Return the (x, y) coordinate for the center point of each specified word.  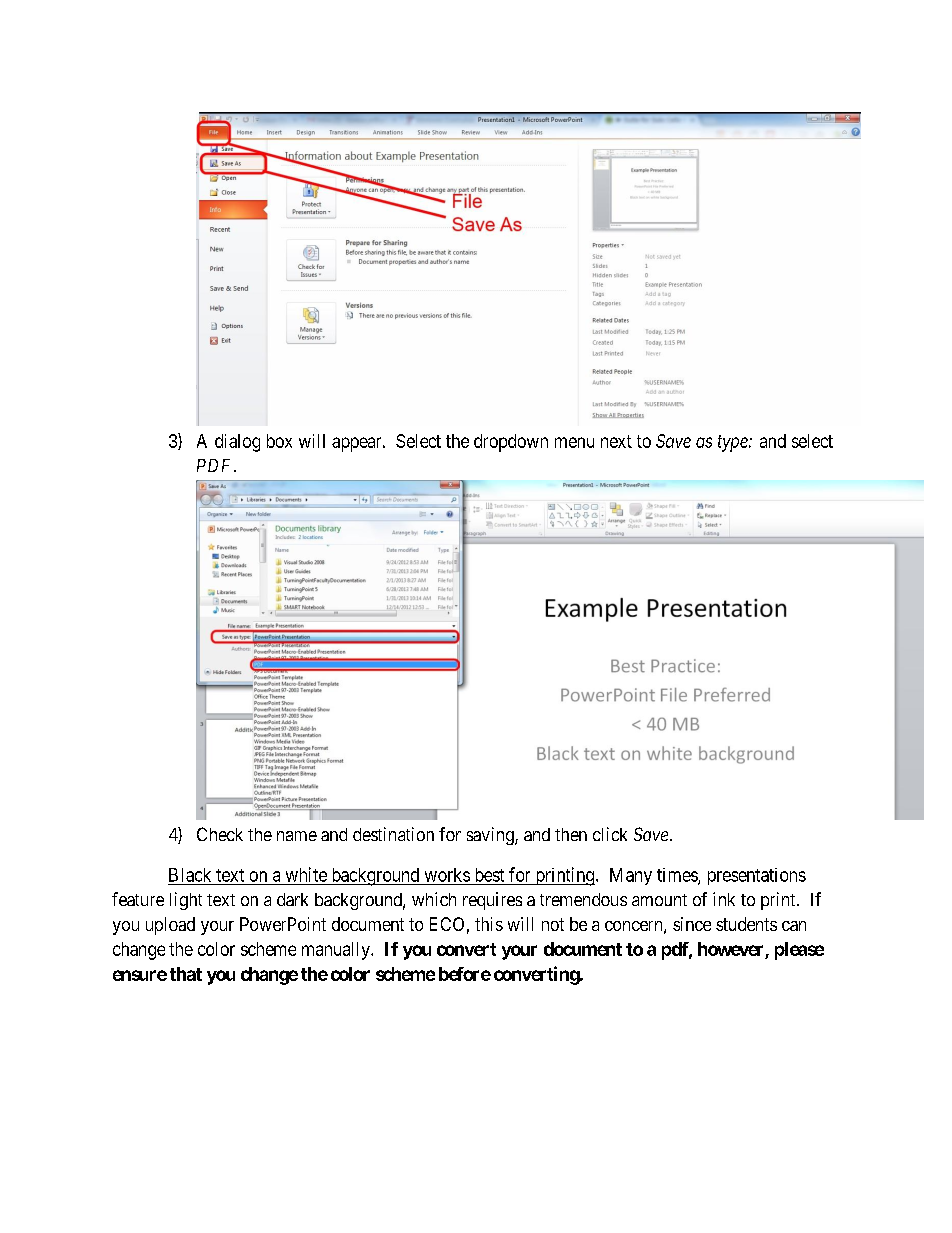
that (186, 974)
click (610, 834)
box (279, 441)
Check (220, 834)
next (616, 441)
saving (491, 836)
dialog (237, 443)
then (571, 834)
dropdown (511, 443)
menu (574, 442)
